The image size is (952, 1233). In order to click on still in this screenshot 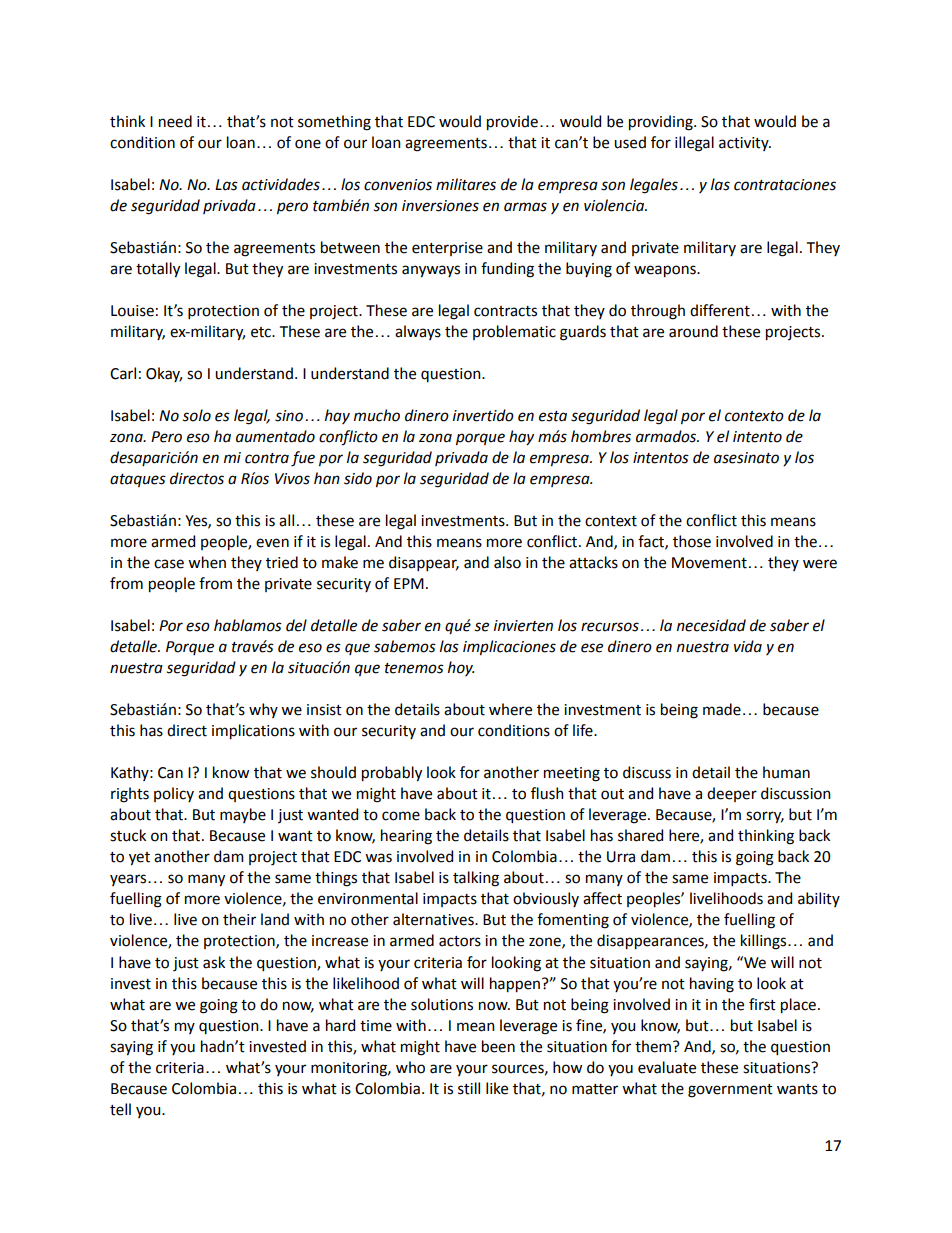, I will do `click(469, 1088)`.
